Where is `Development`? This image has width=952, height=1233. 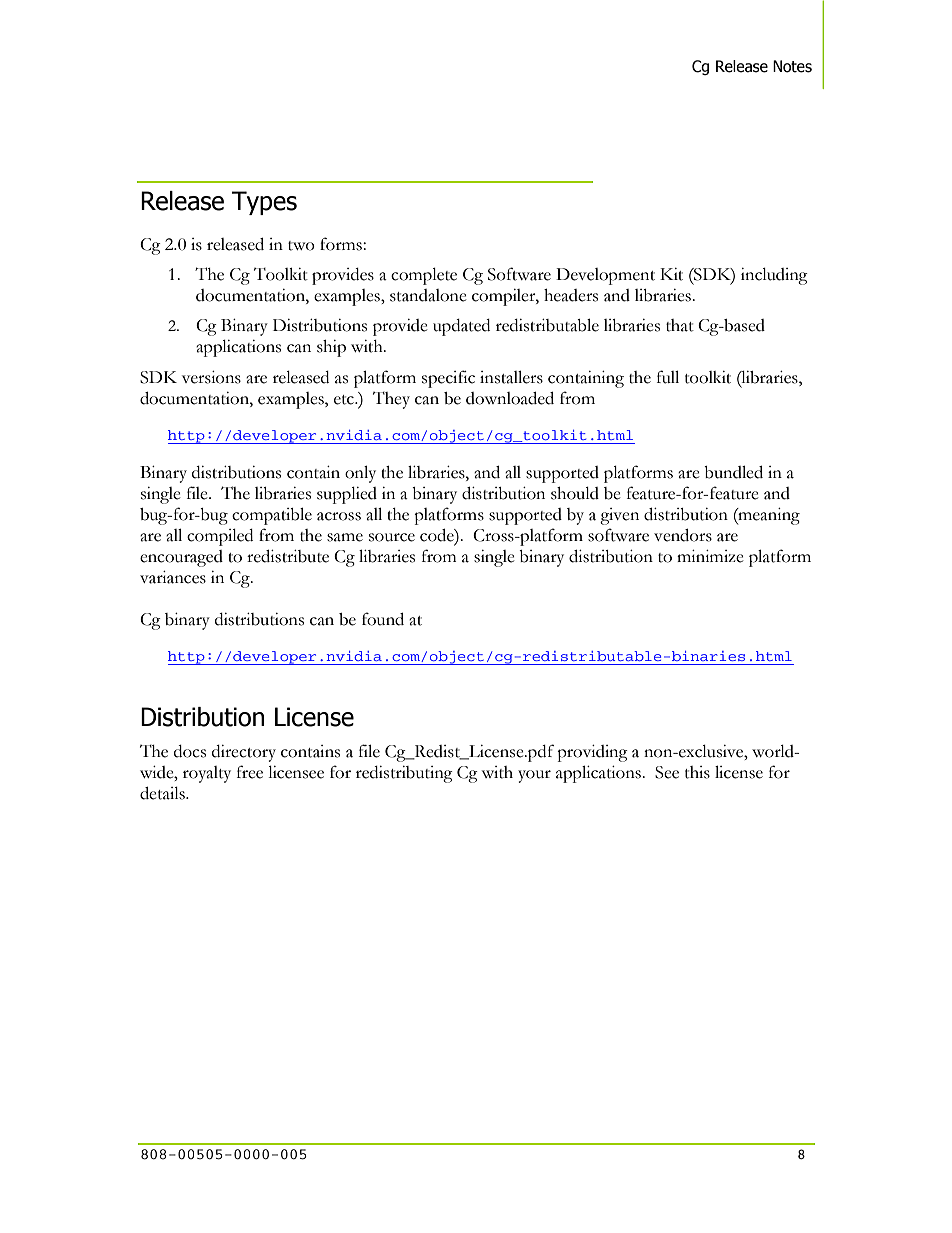
Development is located at coordinates (605, 276).
